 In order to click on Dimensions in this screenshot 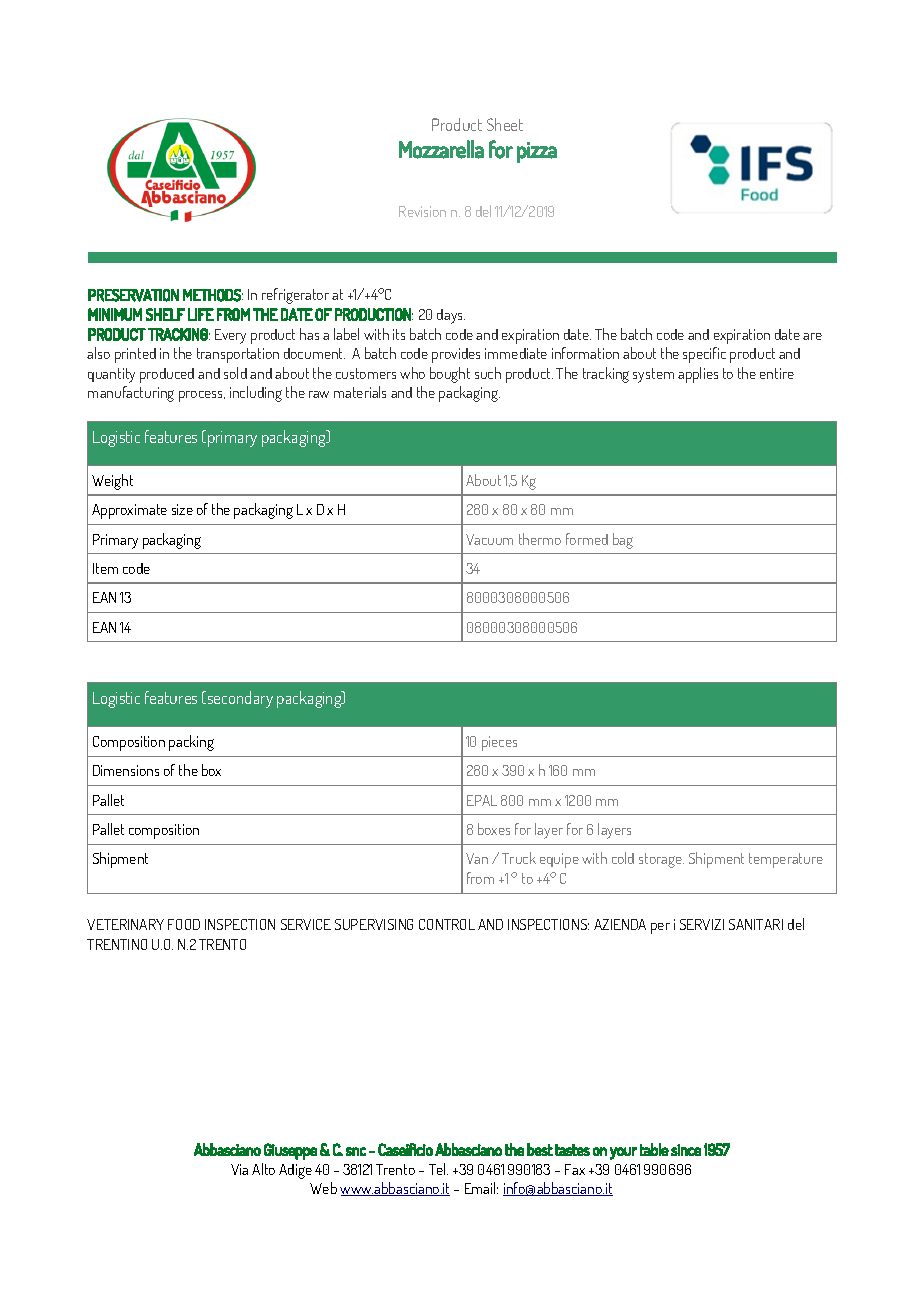, I will do `click(126, 770)`.
